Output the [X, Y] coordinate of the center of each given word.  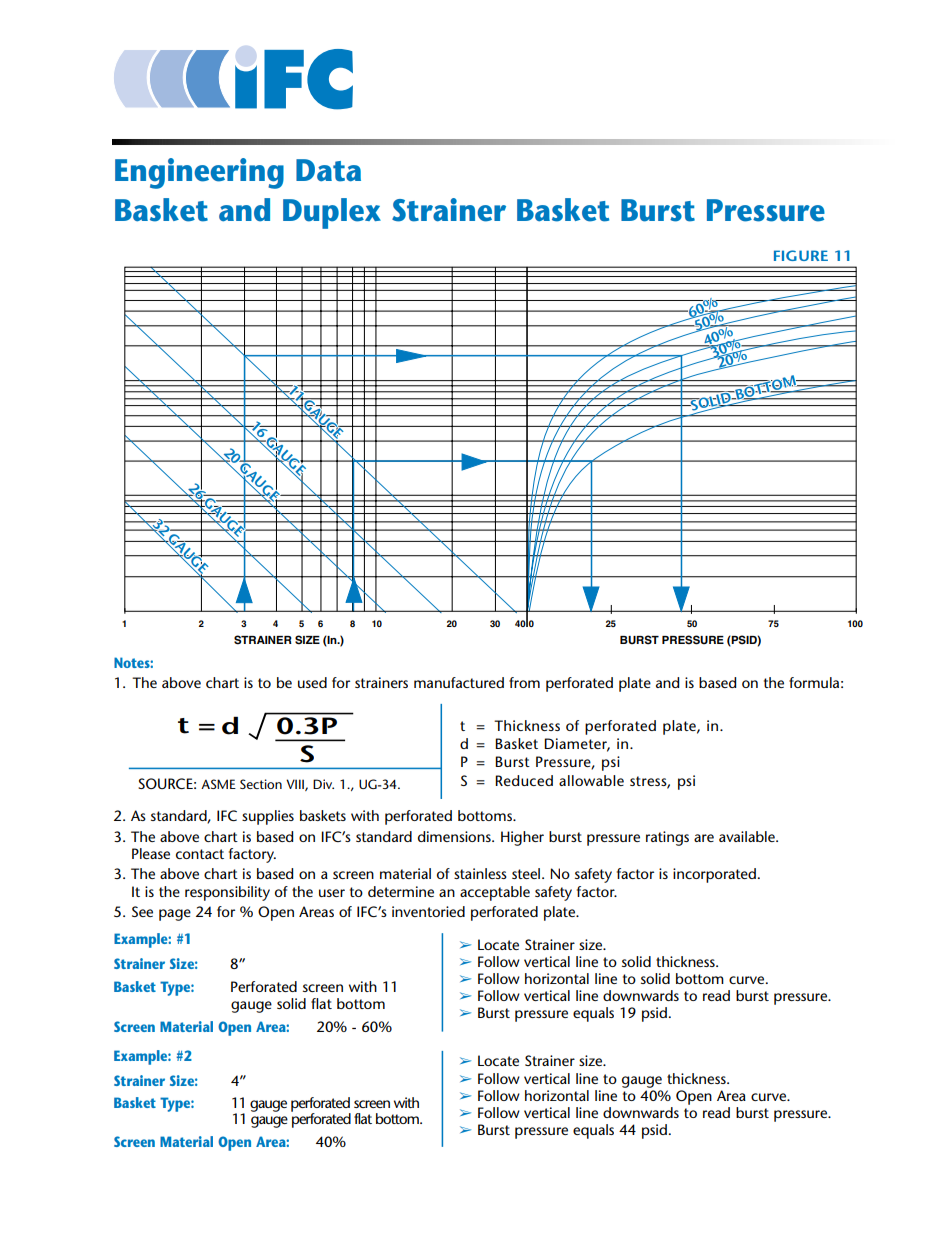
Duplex [332, 213]
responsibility [227, 893]
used [312, 682]
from [524, 682]
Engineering [199, 173]
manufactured [459, 682]
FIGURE [801, 255]
